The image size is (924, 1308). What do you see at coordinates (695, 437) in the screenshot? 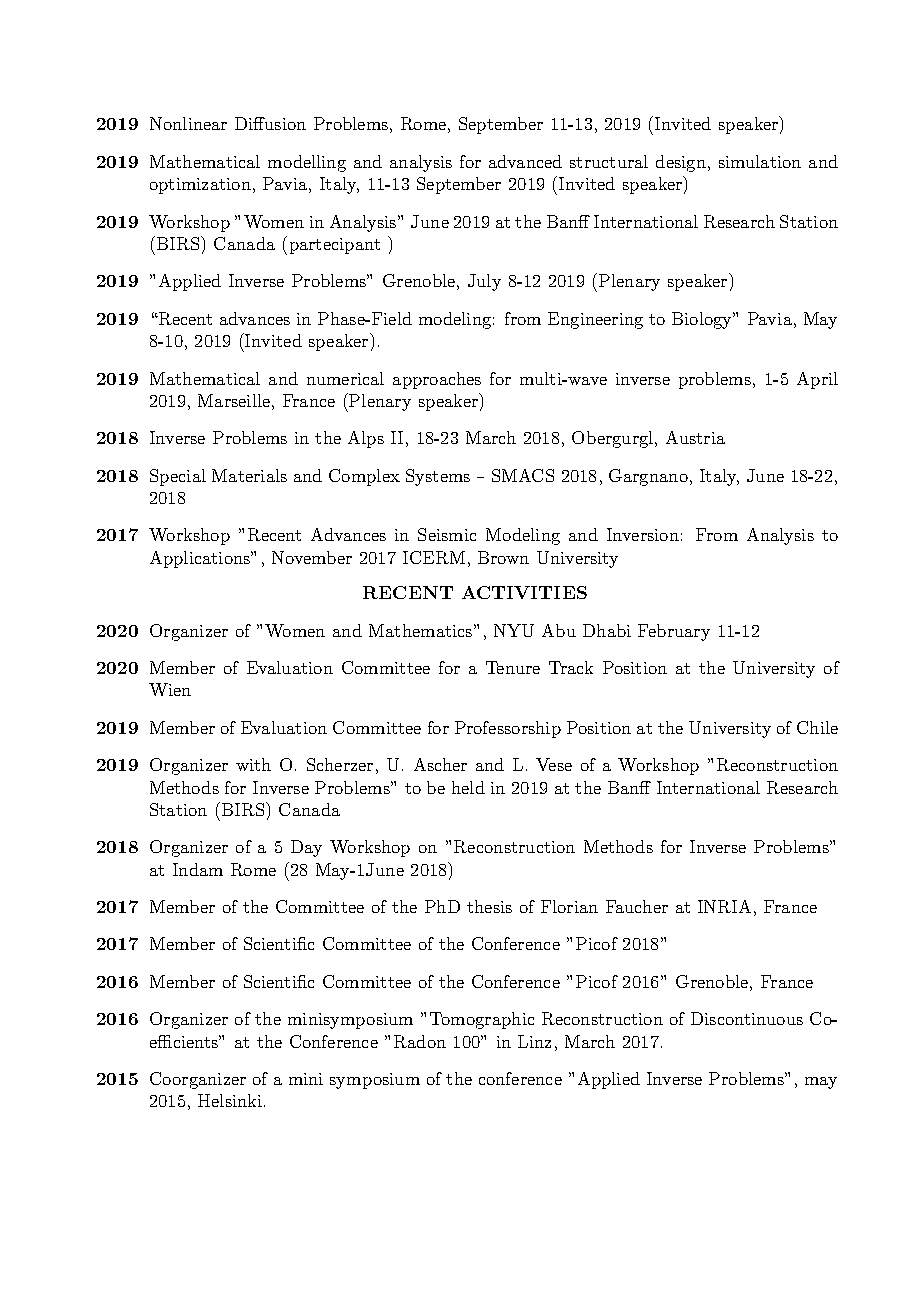
I see `Austria` at bounding box center [695, 437].
